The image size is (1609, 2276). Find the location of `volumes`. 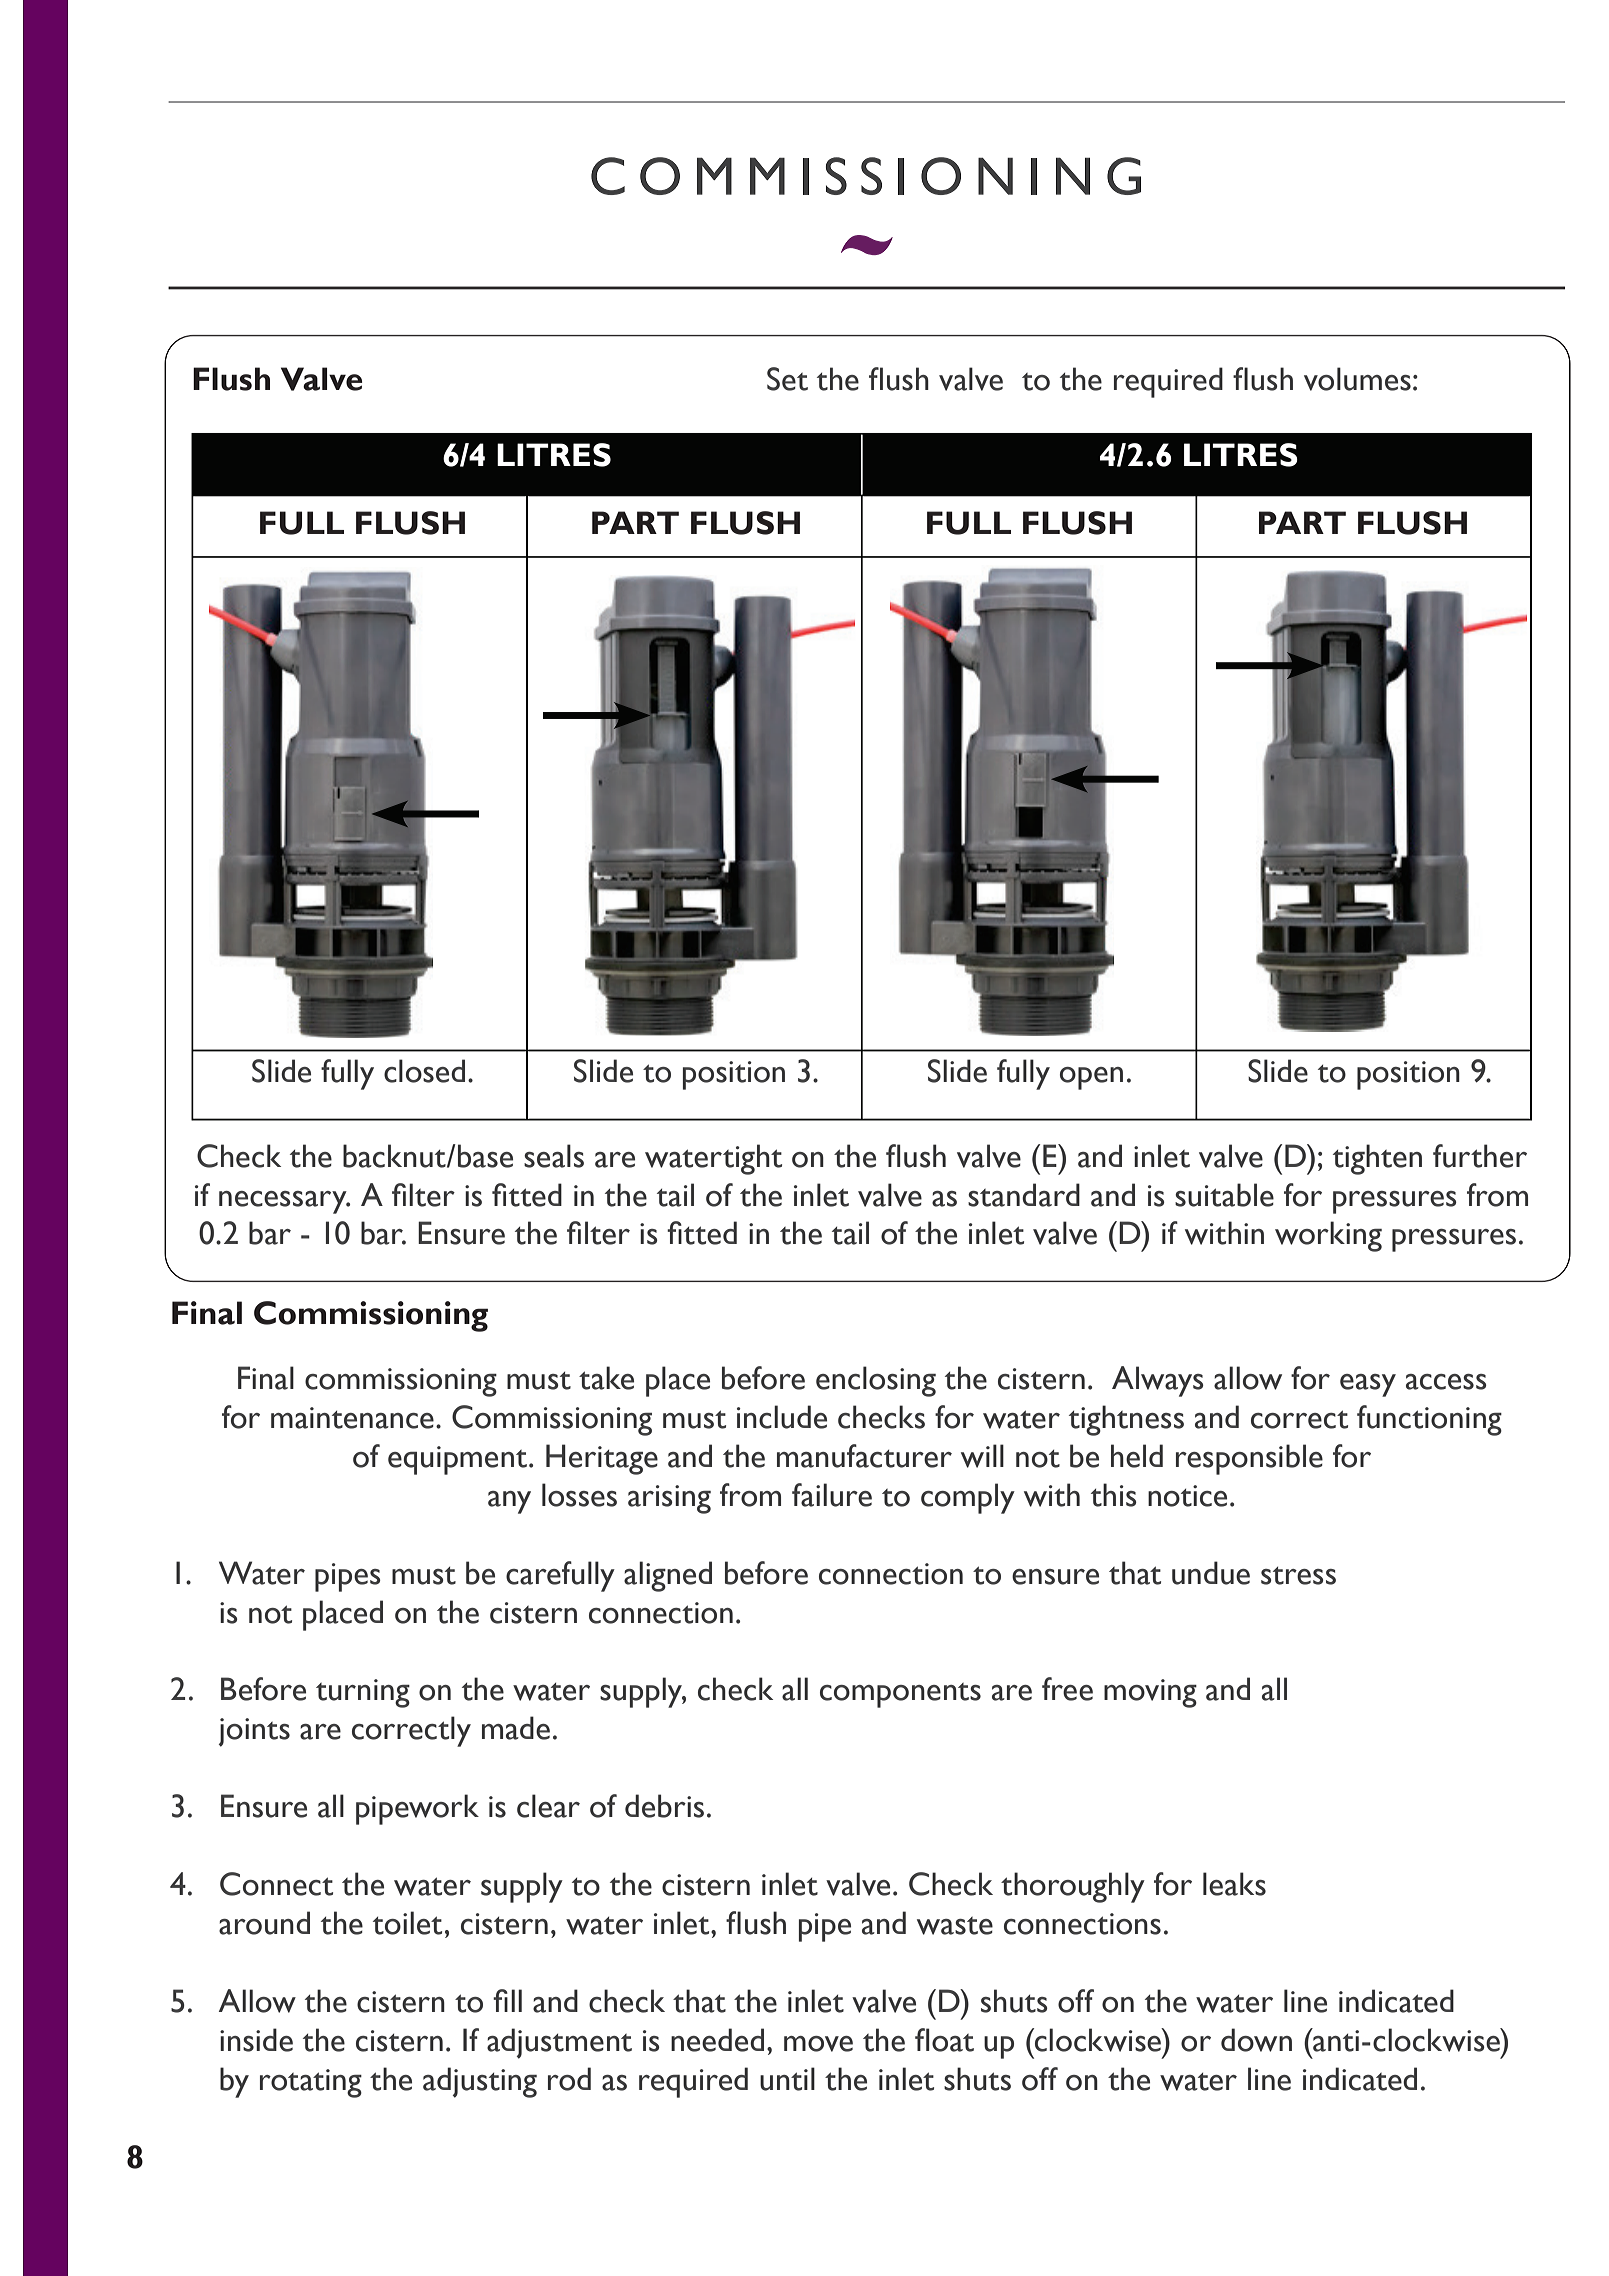

volumes is located at coordinates (1357, 379).
